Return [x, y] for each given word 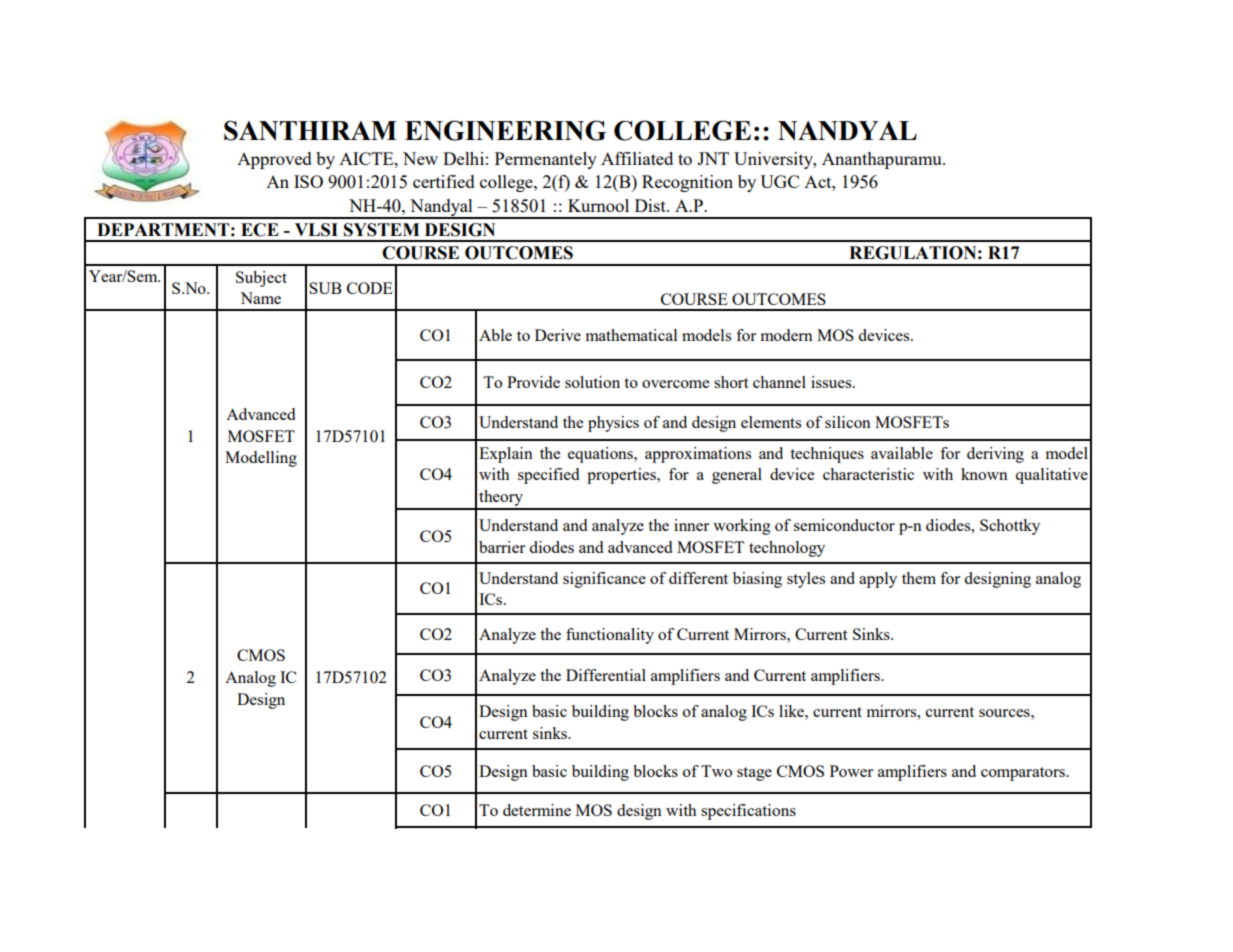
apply [878, 580]
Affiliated [637, 158]
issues [832, 382]
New [420, 158]
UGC [779, 181]
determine [537, 810]
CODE [370, 288]
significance [604, 580]
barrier [502, 547]
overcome [675, 384]
